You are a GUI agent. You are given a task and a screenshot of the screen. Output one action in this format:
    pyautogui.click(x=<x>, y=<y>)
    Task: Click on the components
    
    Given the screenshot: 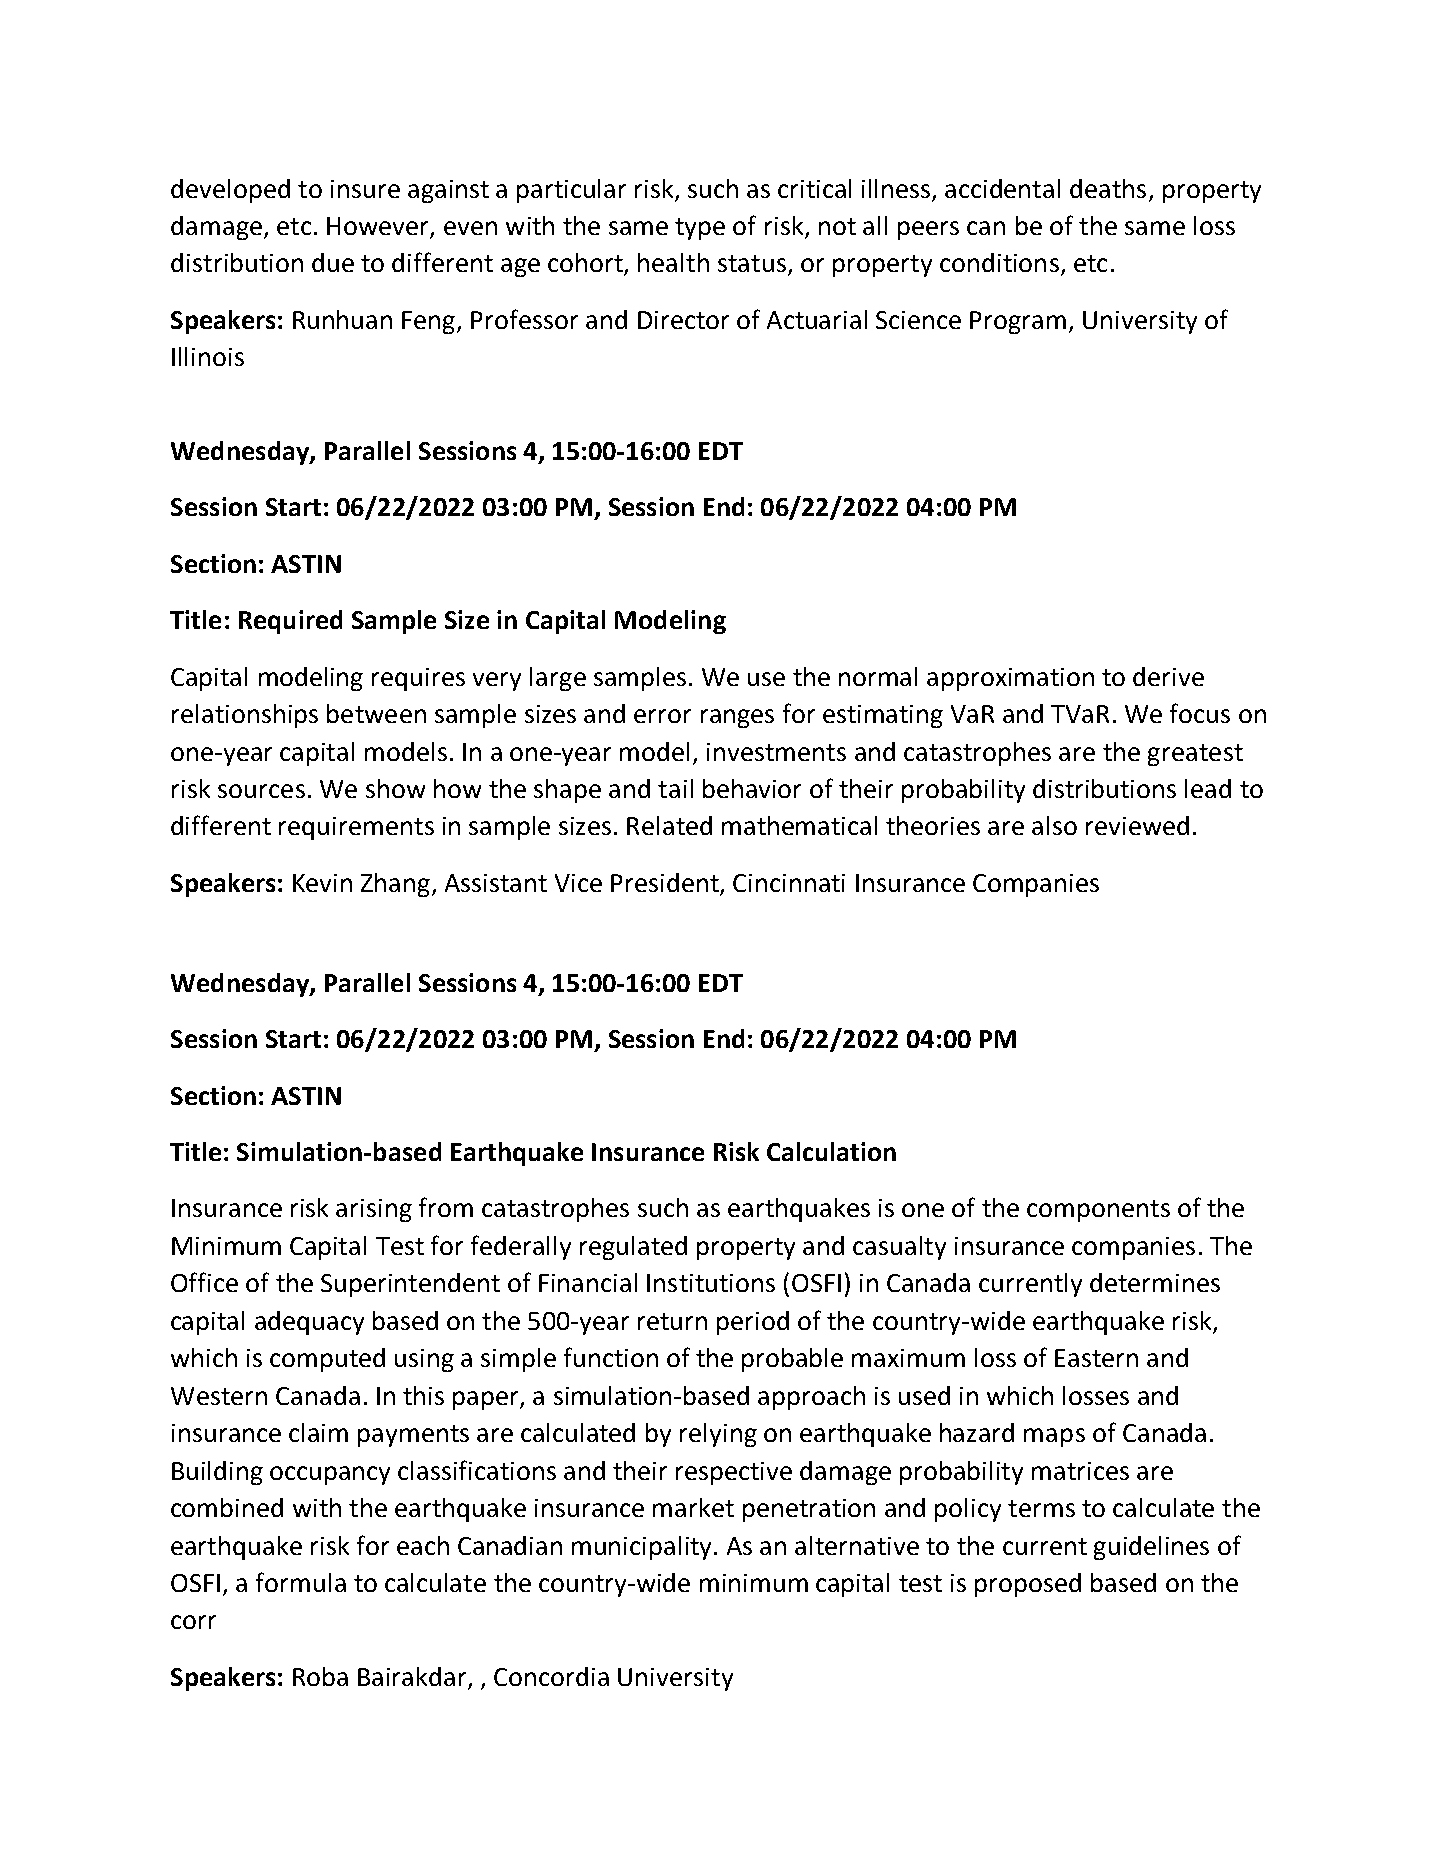 What is the action you would take?
    pyautogui.click(x=1098, y=1211)
